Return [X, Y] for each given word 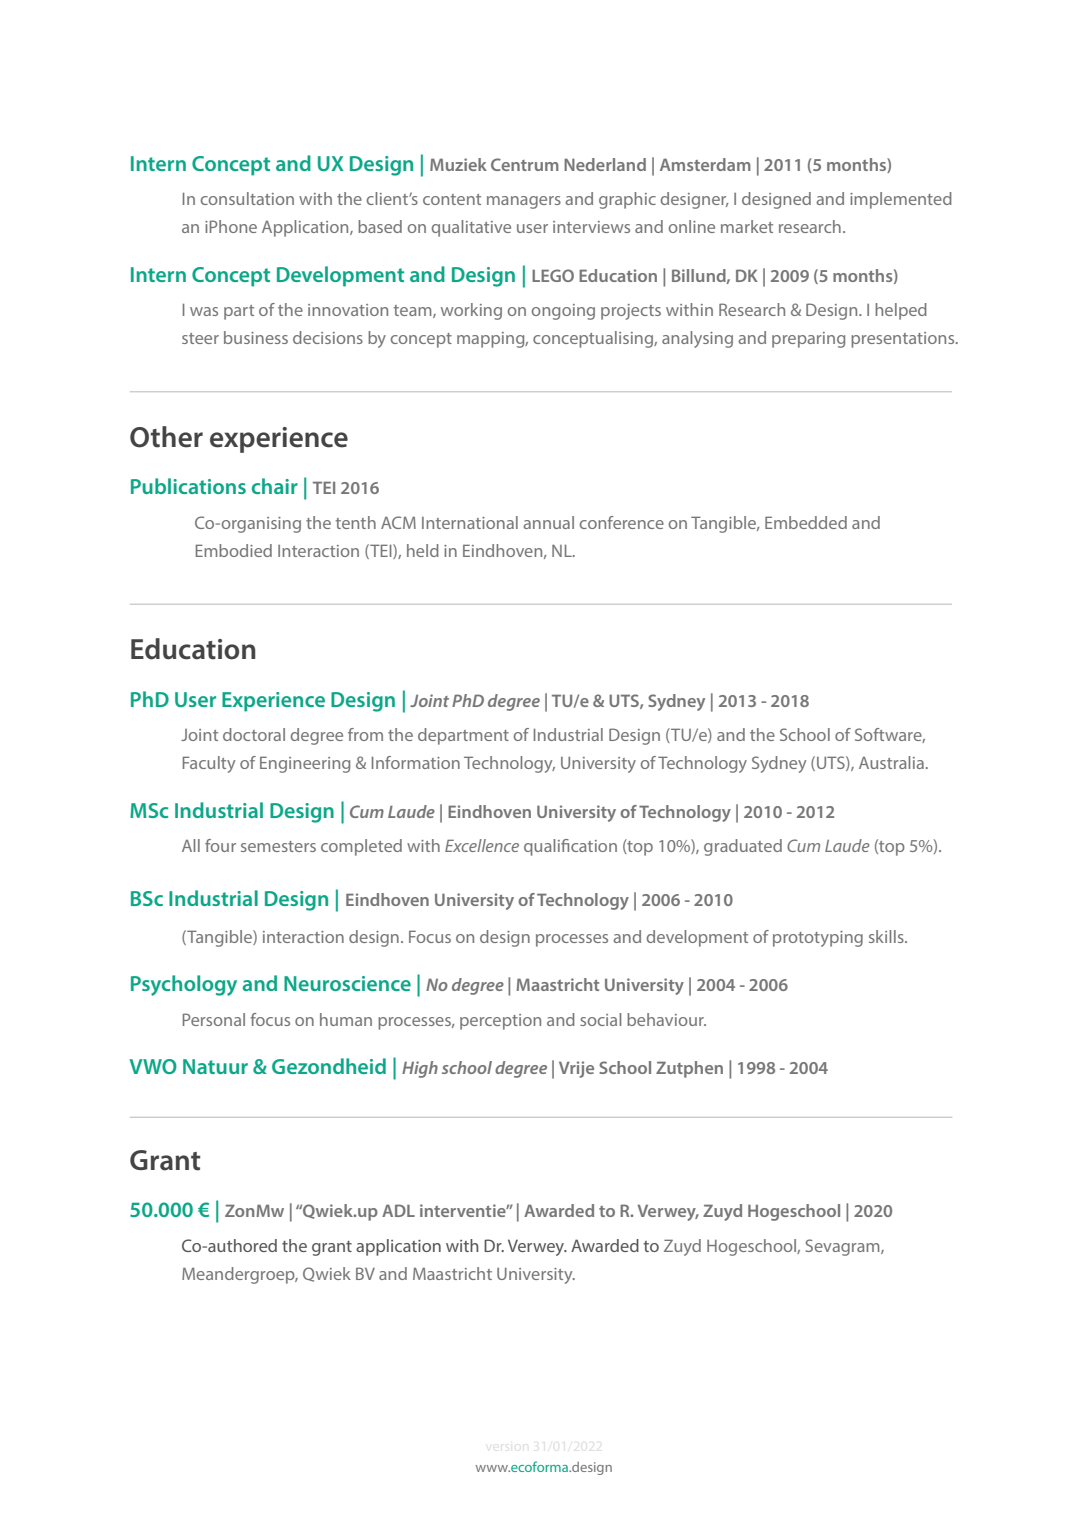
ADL [398, 1210]
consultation [247, 198]
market [747, 226]
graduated [743, 847]
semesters [278, 846]
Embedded [806, 522]
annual [548, 522]
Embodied [234, 550]
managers [524, 202]
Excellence [482, 845]
